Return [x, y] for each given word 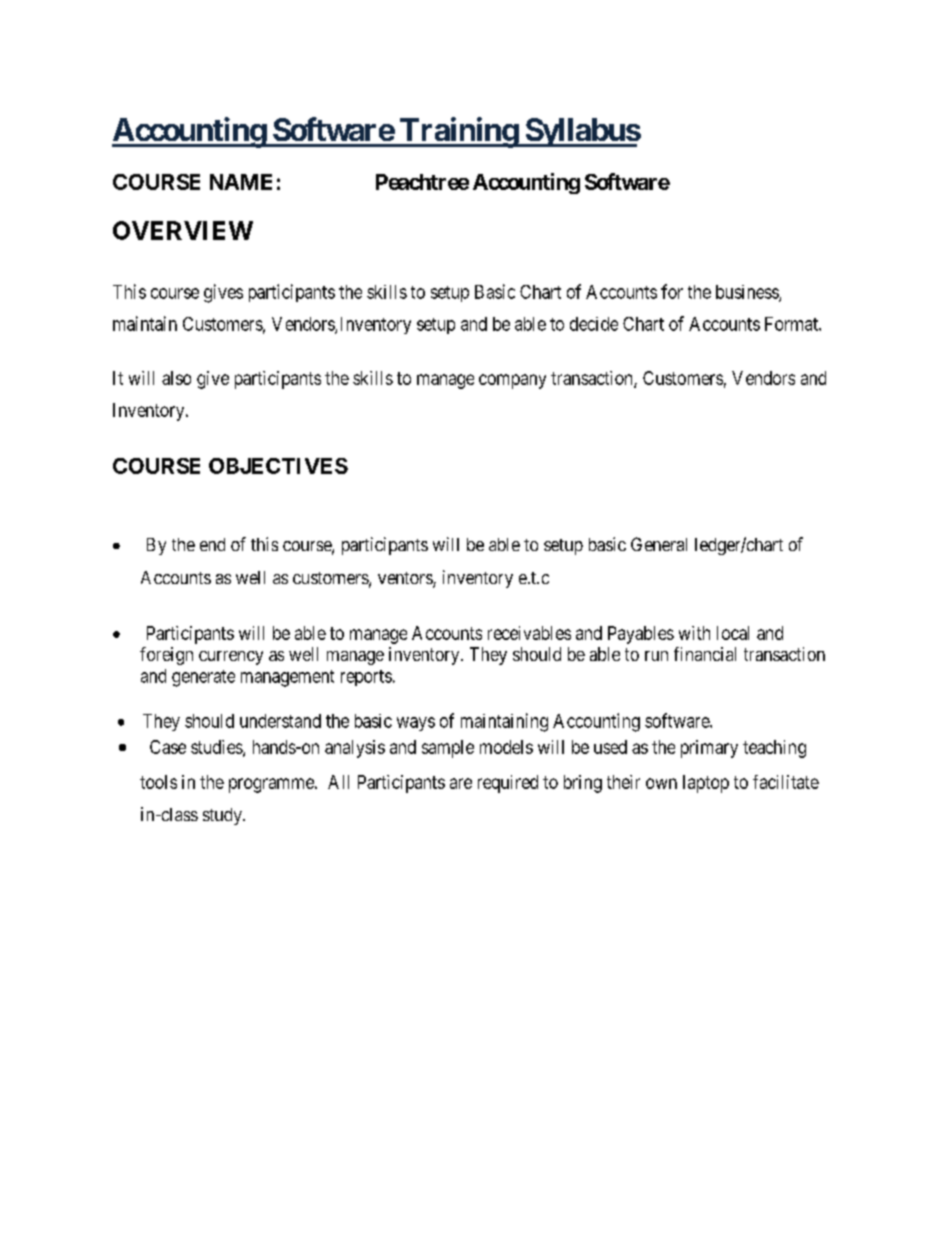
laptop [706, 784]
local [733, 633]
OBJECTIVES [278, 466]
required [508, 784]
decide [594, 324]
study [223, 816]
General [659, 544]
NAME [241, 182]
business [748, 293]
